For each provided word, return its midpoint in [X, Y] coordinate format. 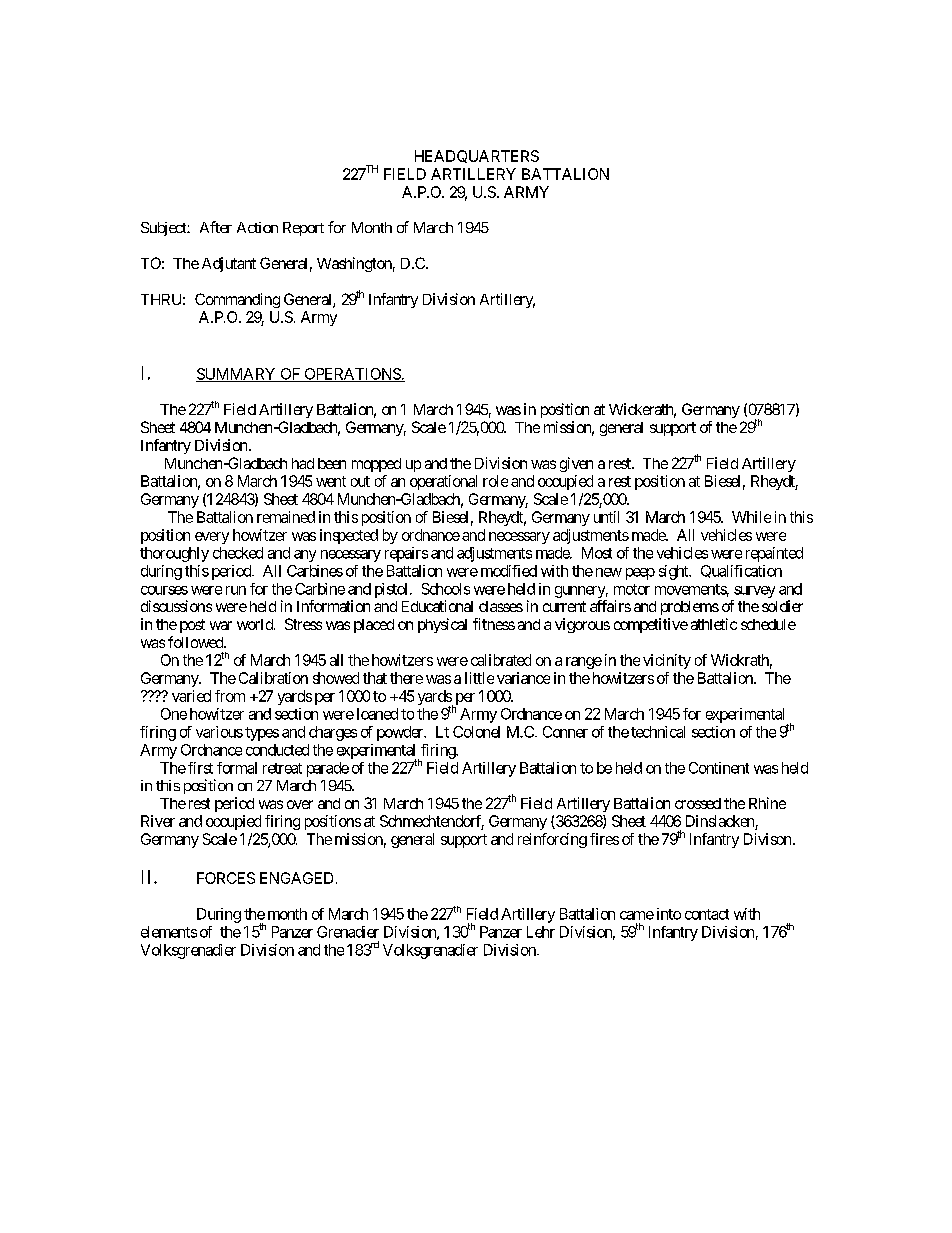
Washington [354, 264]
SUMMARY [237, 375]
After [216, 227]
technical [658, 732]
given [576, 464]
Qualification [741, 571]
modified [509, 571]
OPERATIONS [352, 375]
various [219, 732]
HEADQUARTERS [477, 156]
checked [238, 553]
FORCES [226, 878]
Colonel [476, 732]
